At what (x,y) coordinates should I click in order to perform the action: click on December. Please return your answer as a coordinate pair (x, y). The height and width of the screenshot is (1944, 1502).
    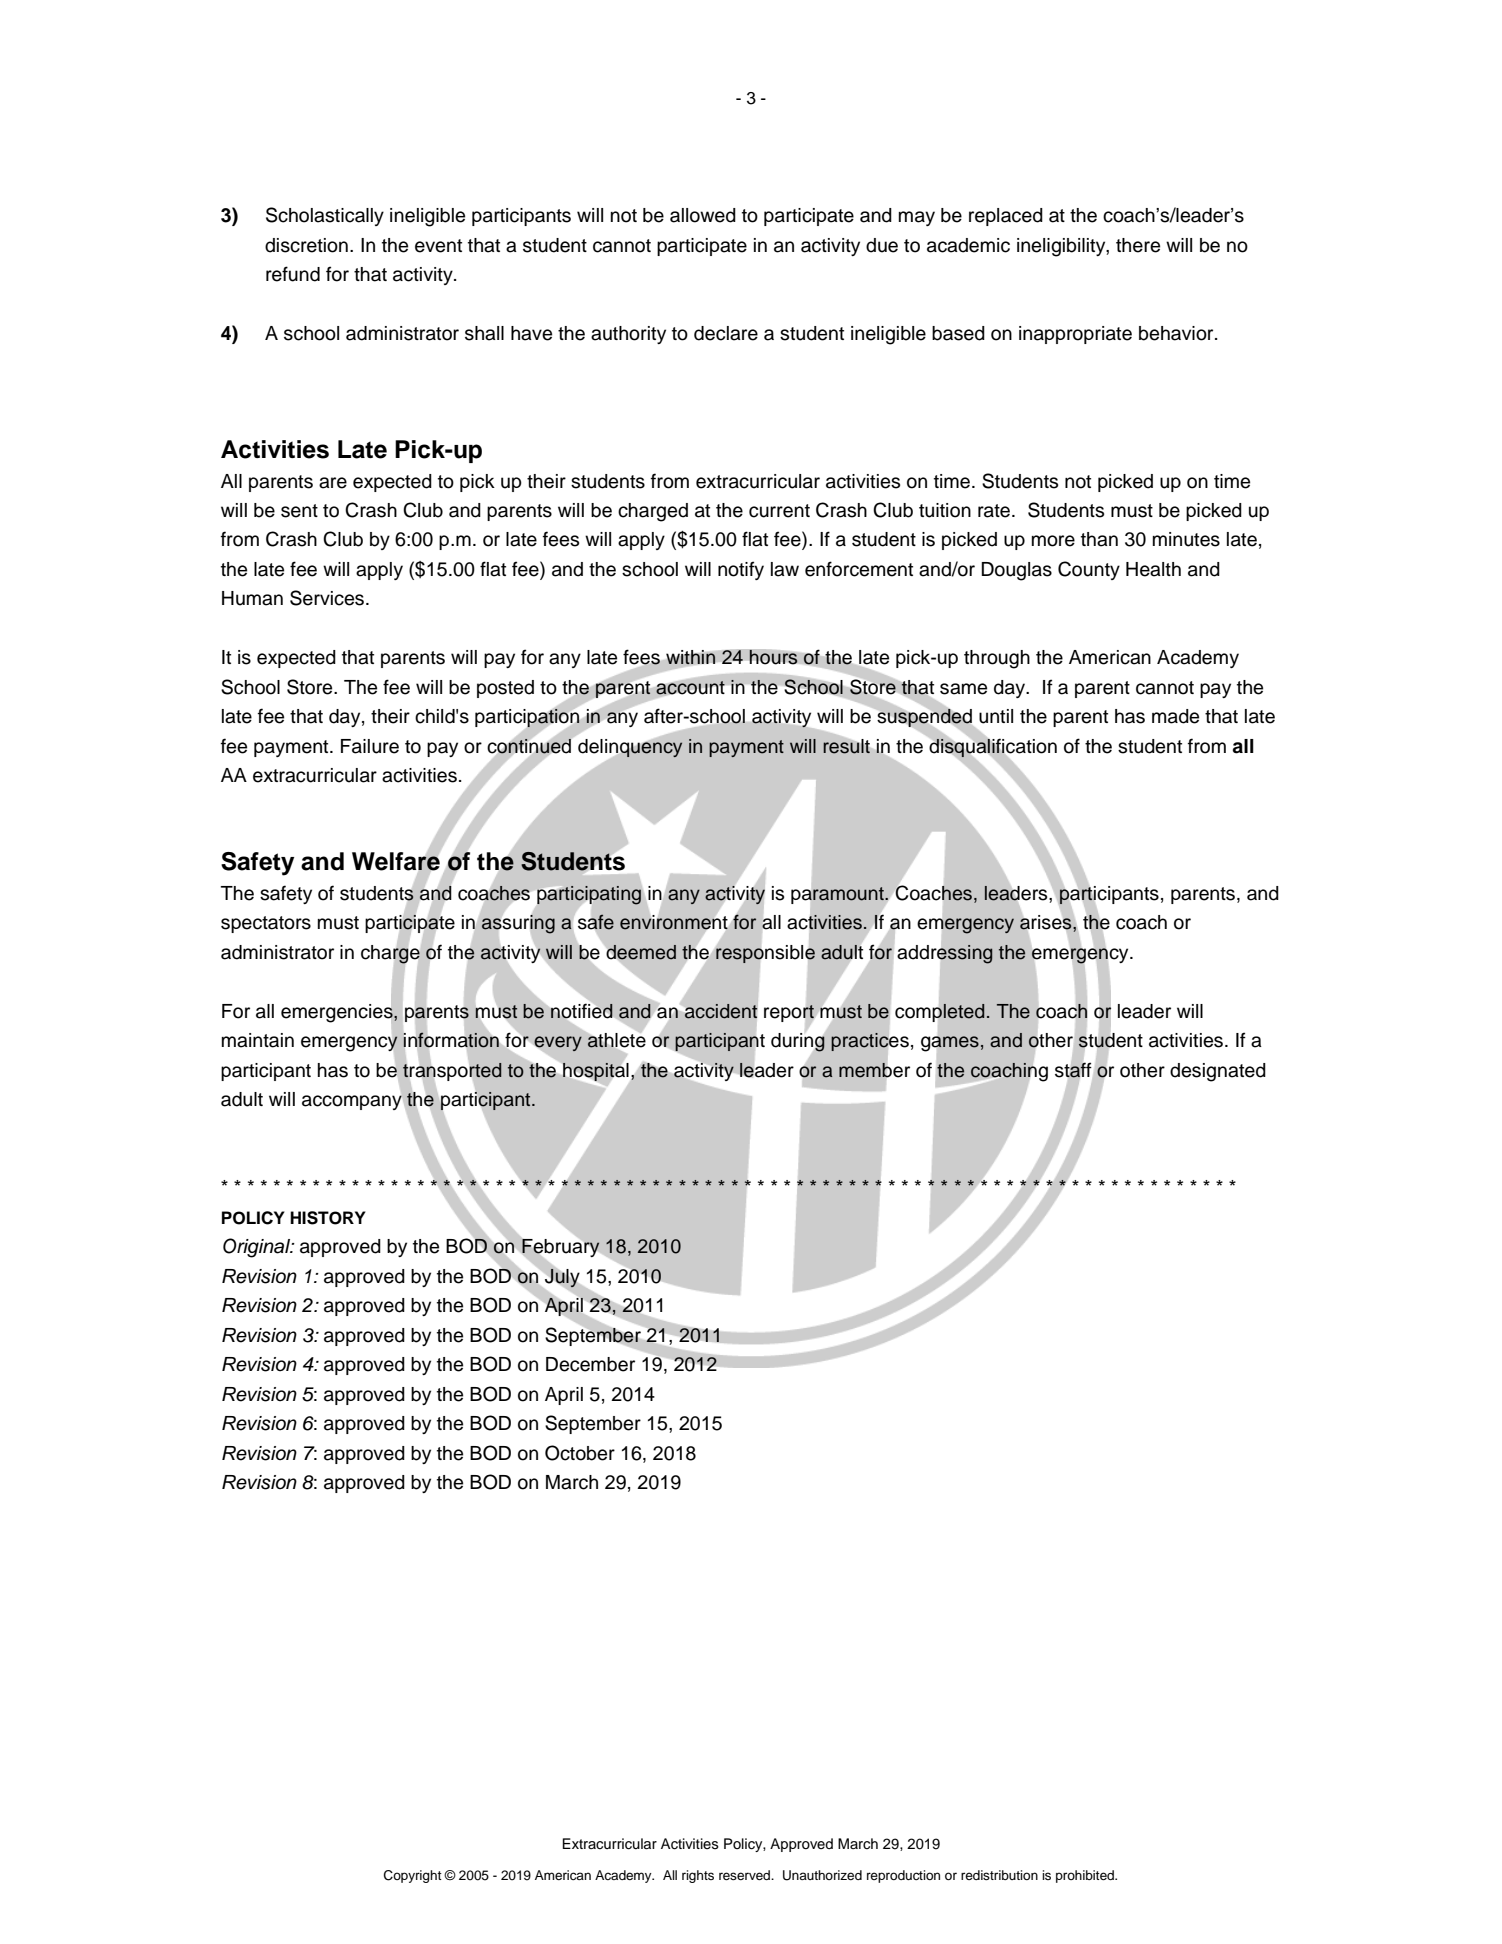
    Looking at the image, I should click on (590, 1364).
